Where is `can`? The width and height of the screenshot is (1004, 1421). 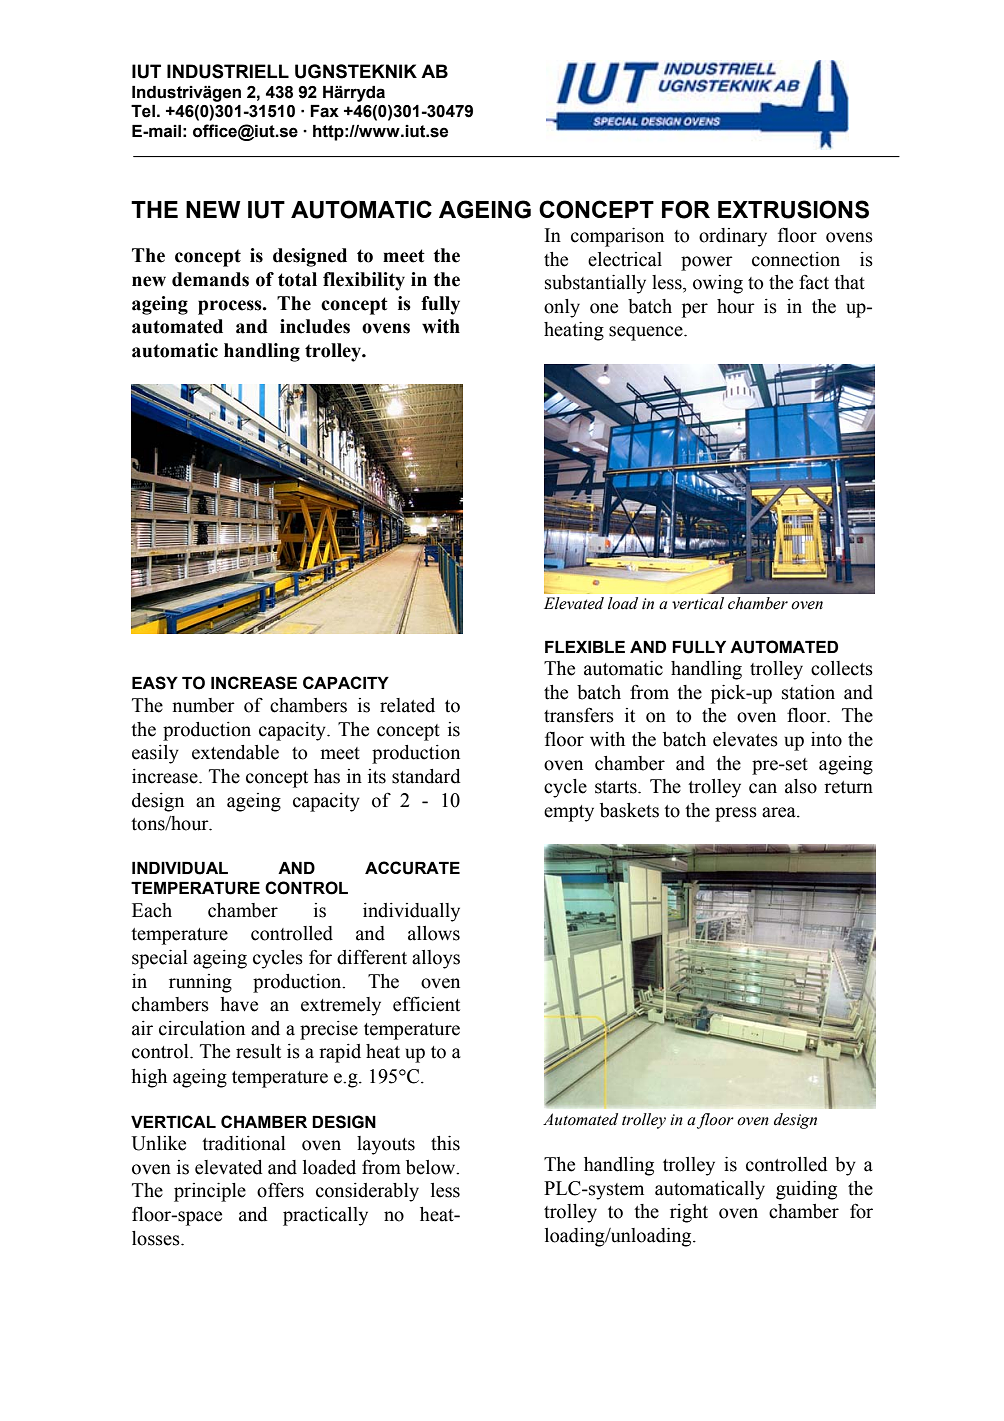
can is located at coordinates (763, 788).
